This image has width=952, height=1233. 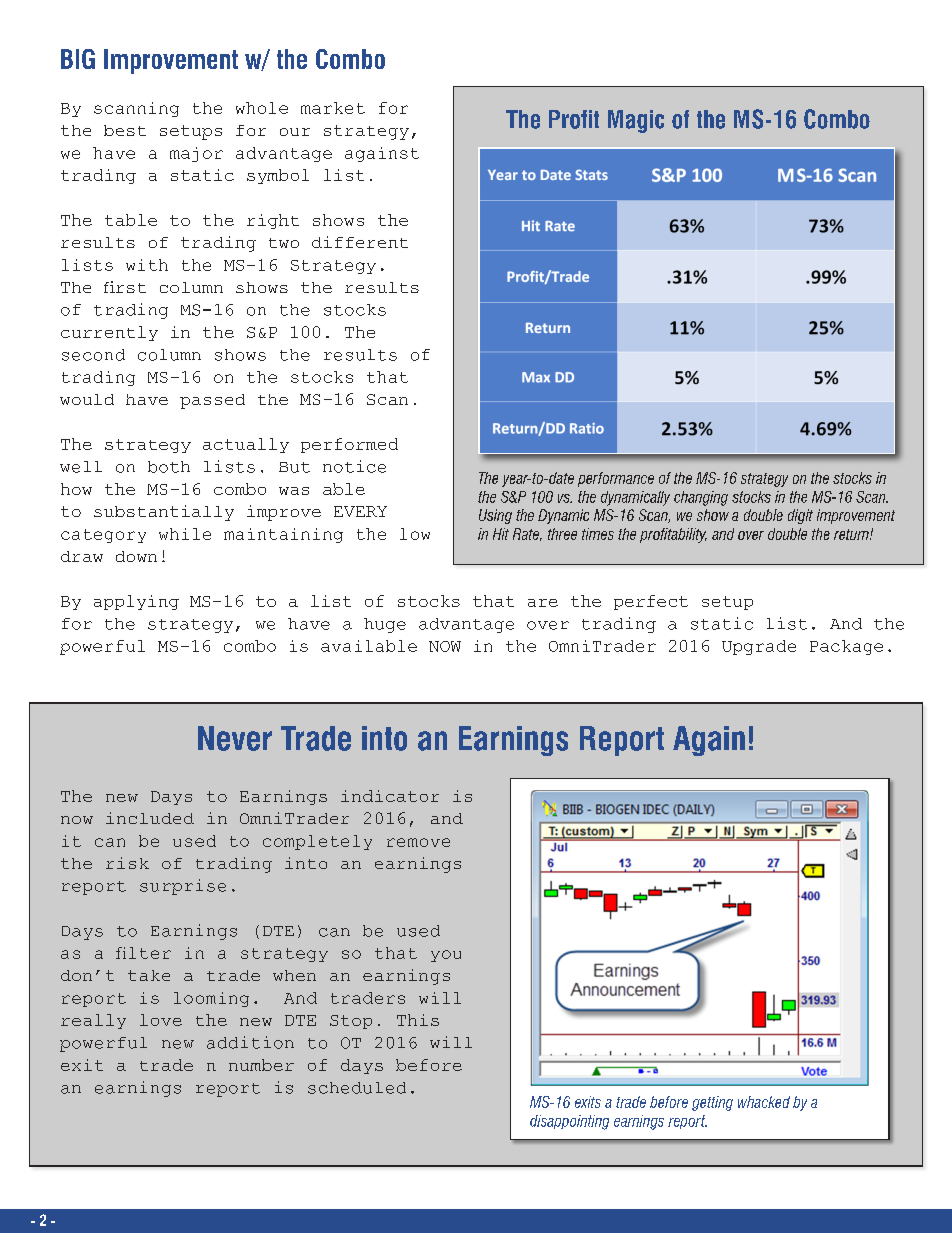 What do you see at coordinates (543, 603) in the image?
I see `are` at bounding box center [543, 603].
